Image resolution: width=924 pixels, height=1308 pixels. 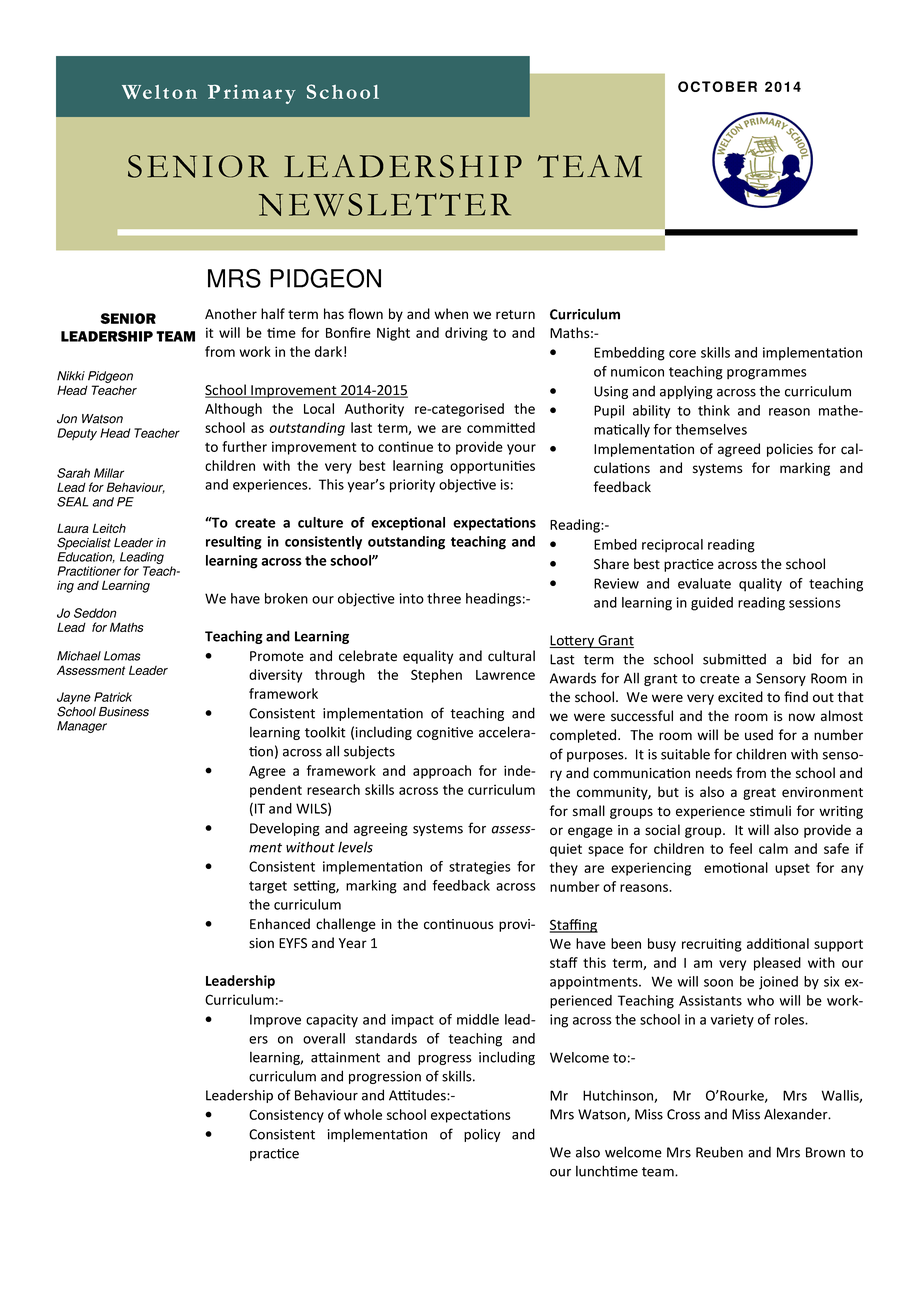 I want to click on core, so click(x=682, y=354).
